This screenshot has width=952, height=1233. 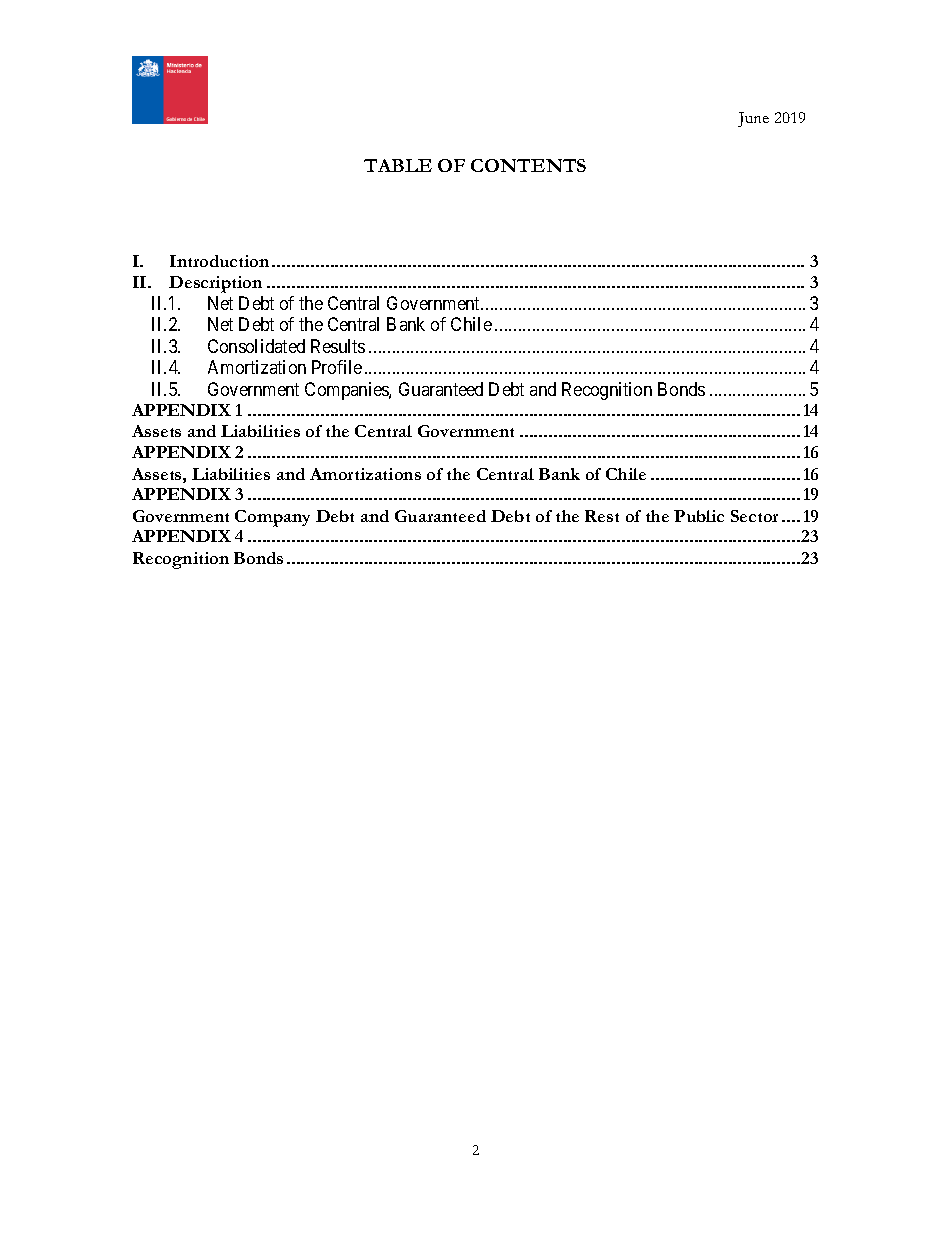 I want to click on Description, so click(x=215, y=284).
